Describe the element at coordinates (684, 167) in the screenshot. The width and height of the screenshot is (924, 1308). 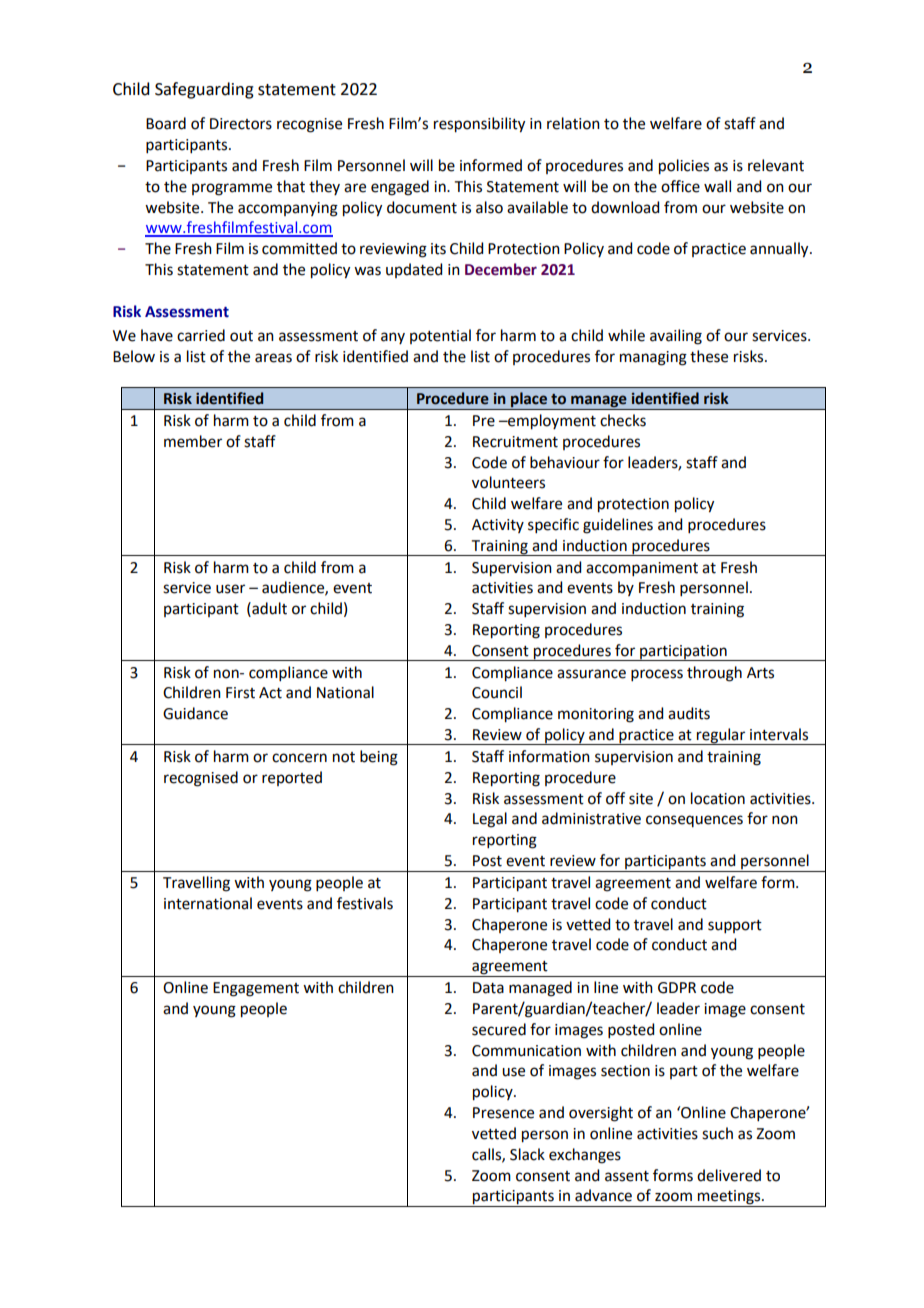
I see `policies` at that location.
